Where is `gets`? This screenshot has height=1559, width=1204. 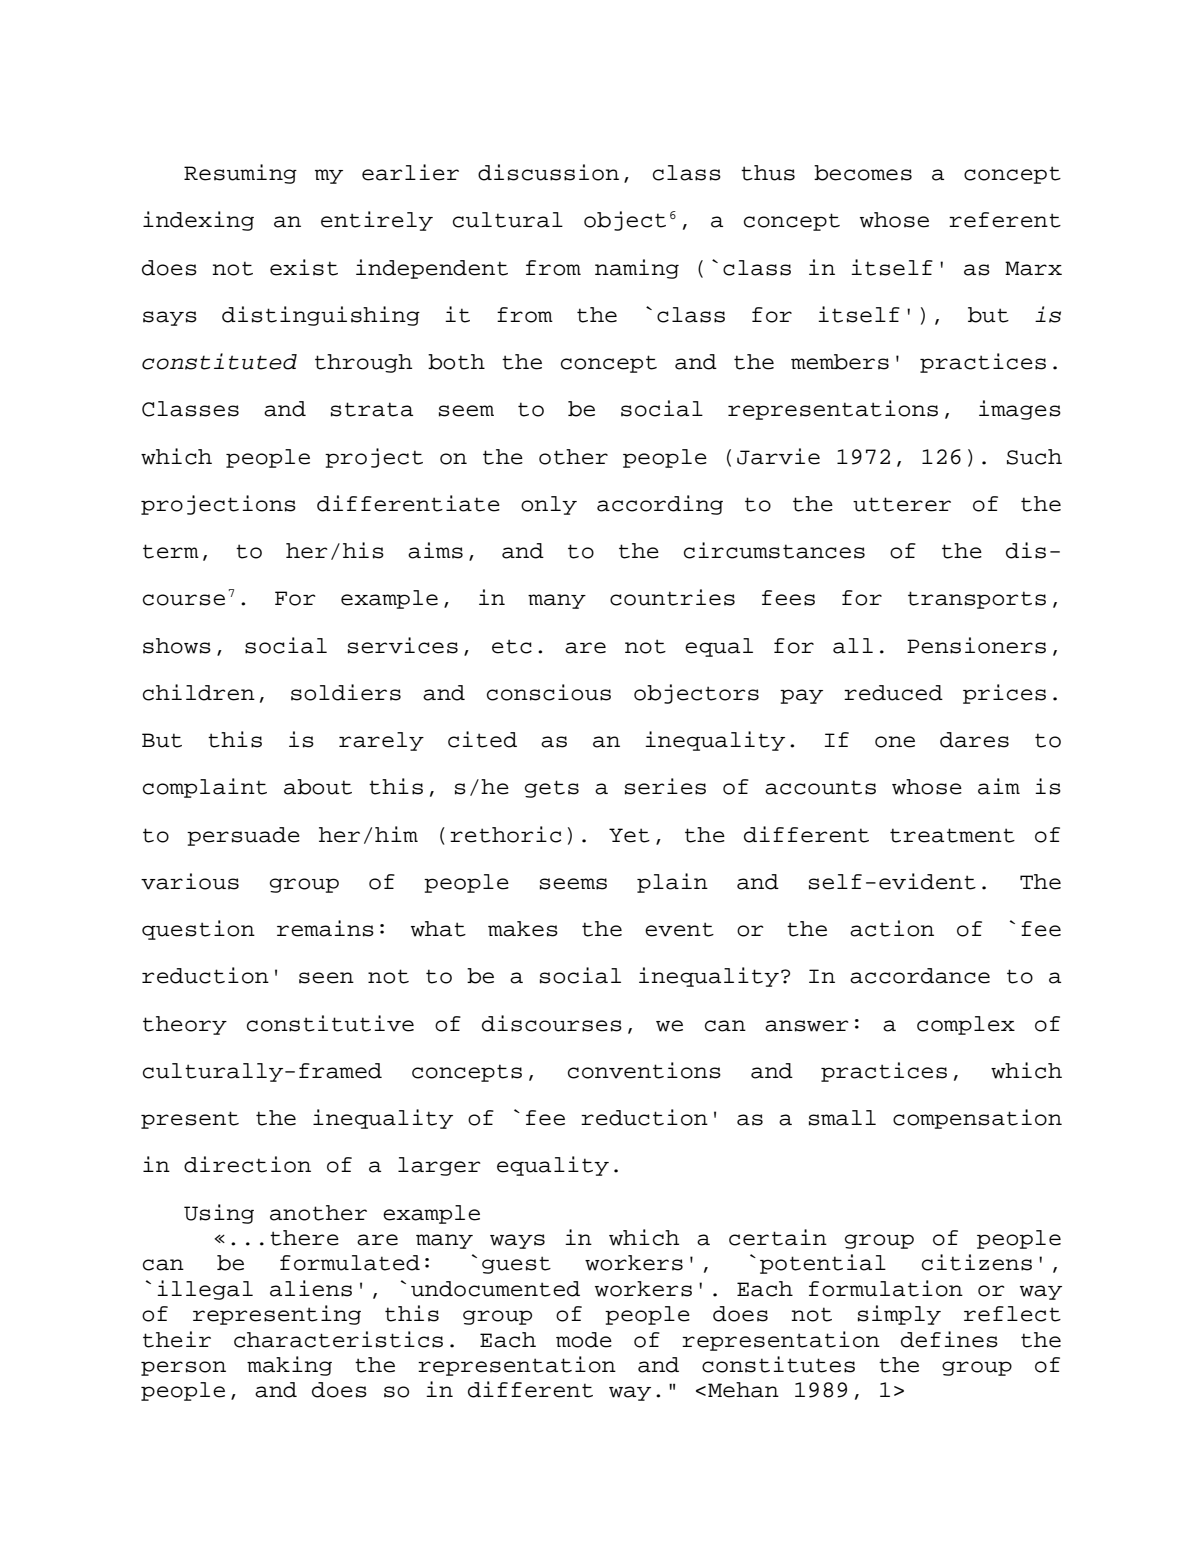 gets is located at coordinates (552, 789).
